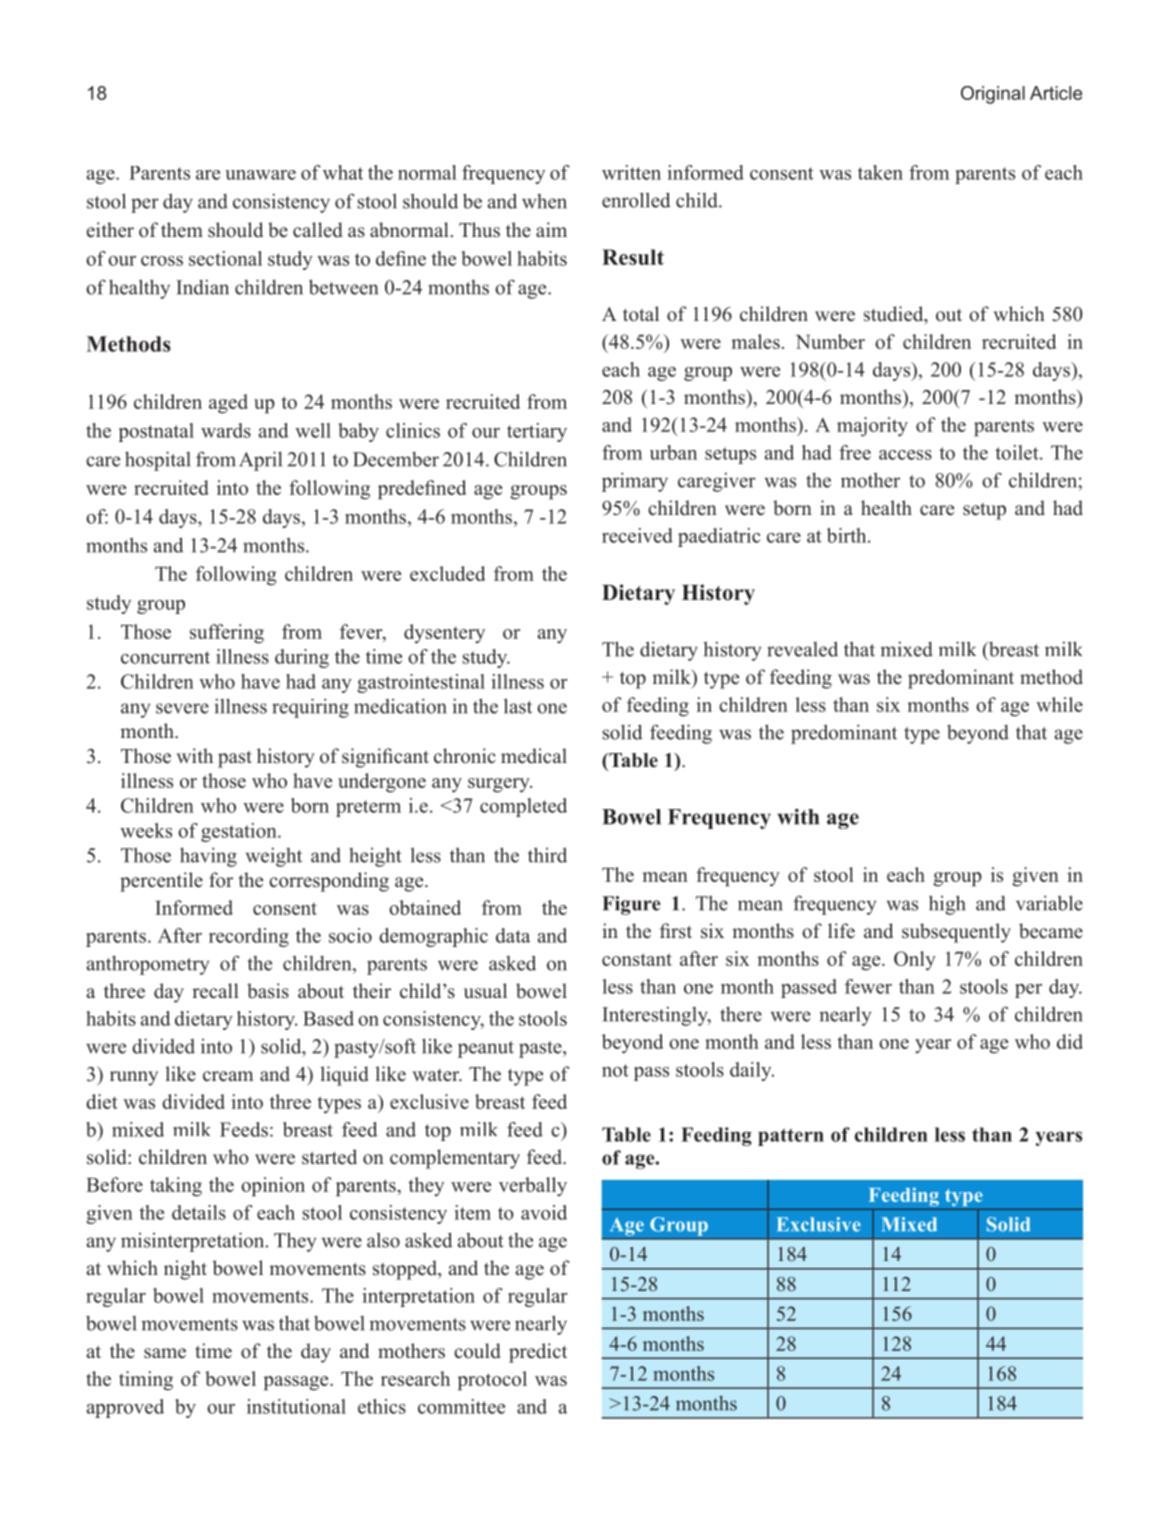 The image size is (1169, 1513). Describe the element at coordinates (1059, 704) in the page. I see `while` at that location.
